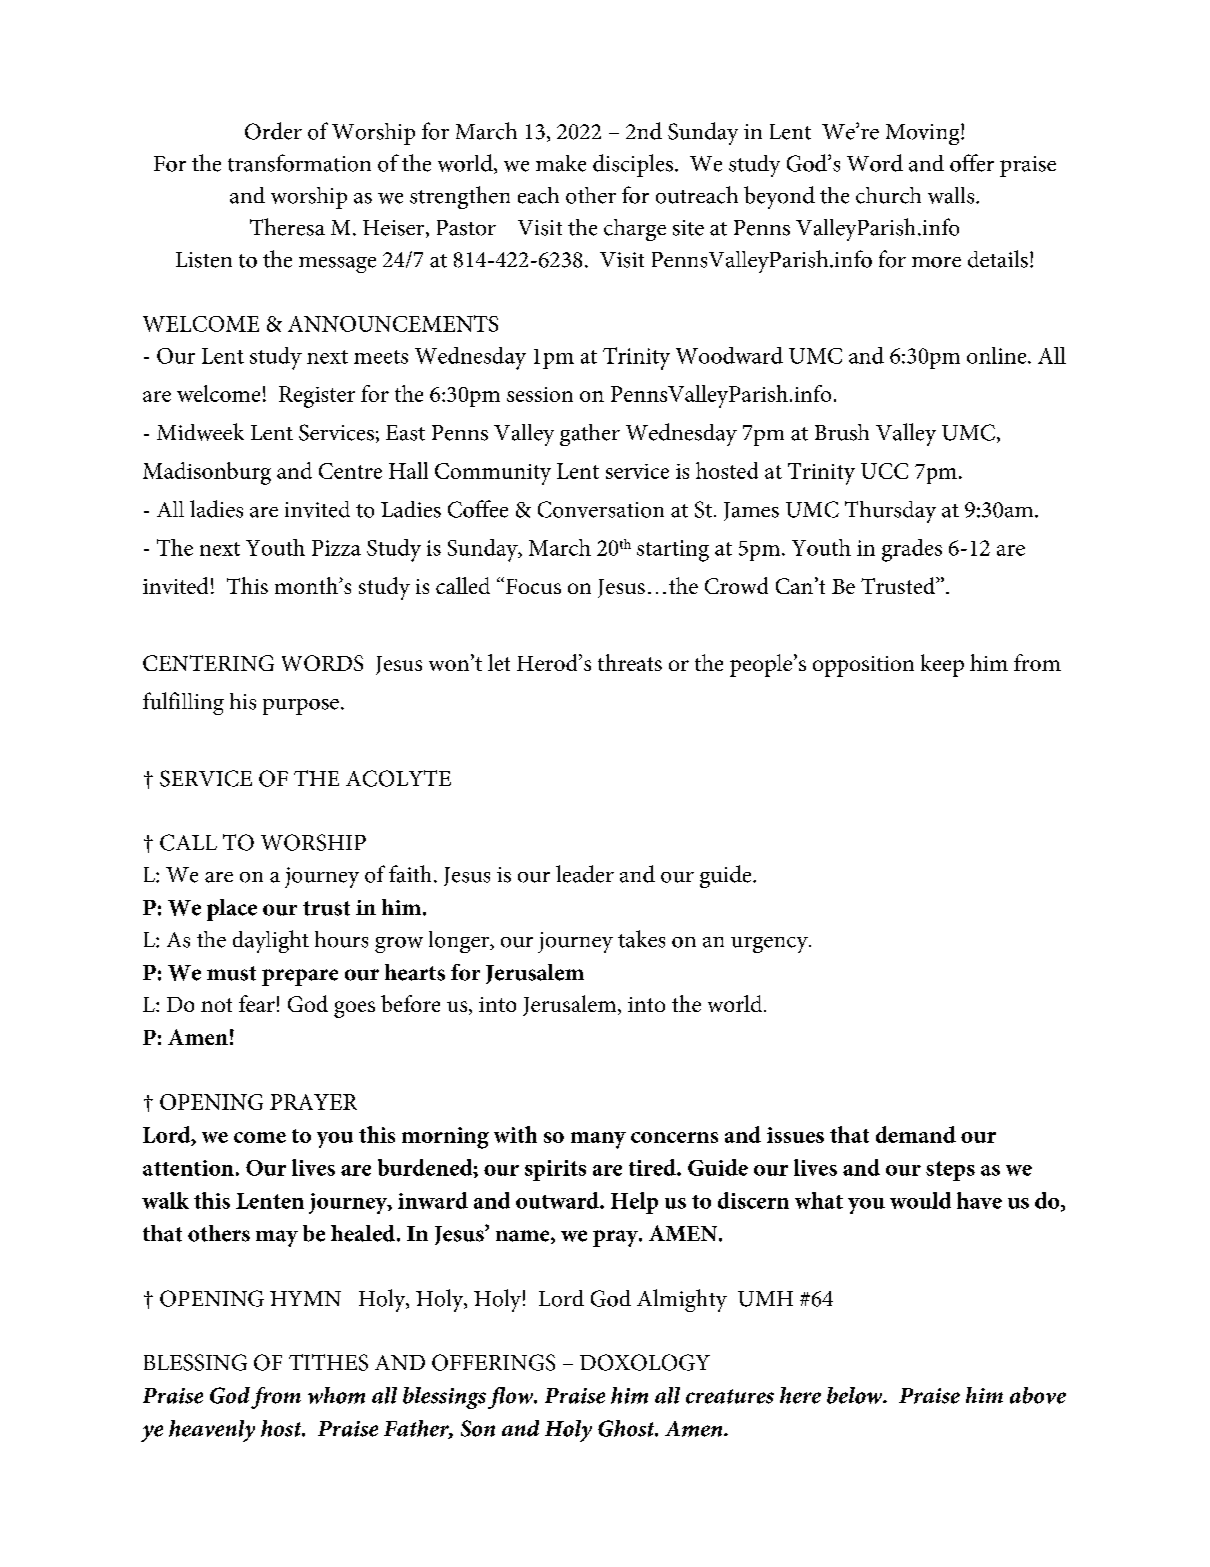  What do you see at coordinates (257, 1003) in the page?
I see `fear` at bounding box center [257, 1003].
